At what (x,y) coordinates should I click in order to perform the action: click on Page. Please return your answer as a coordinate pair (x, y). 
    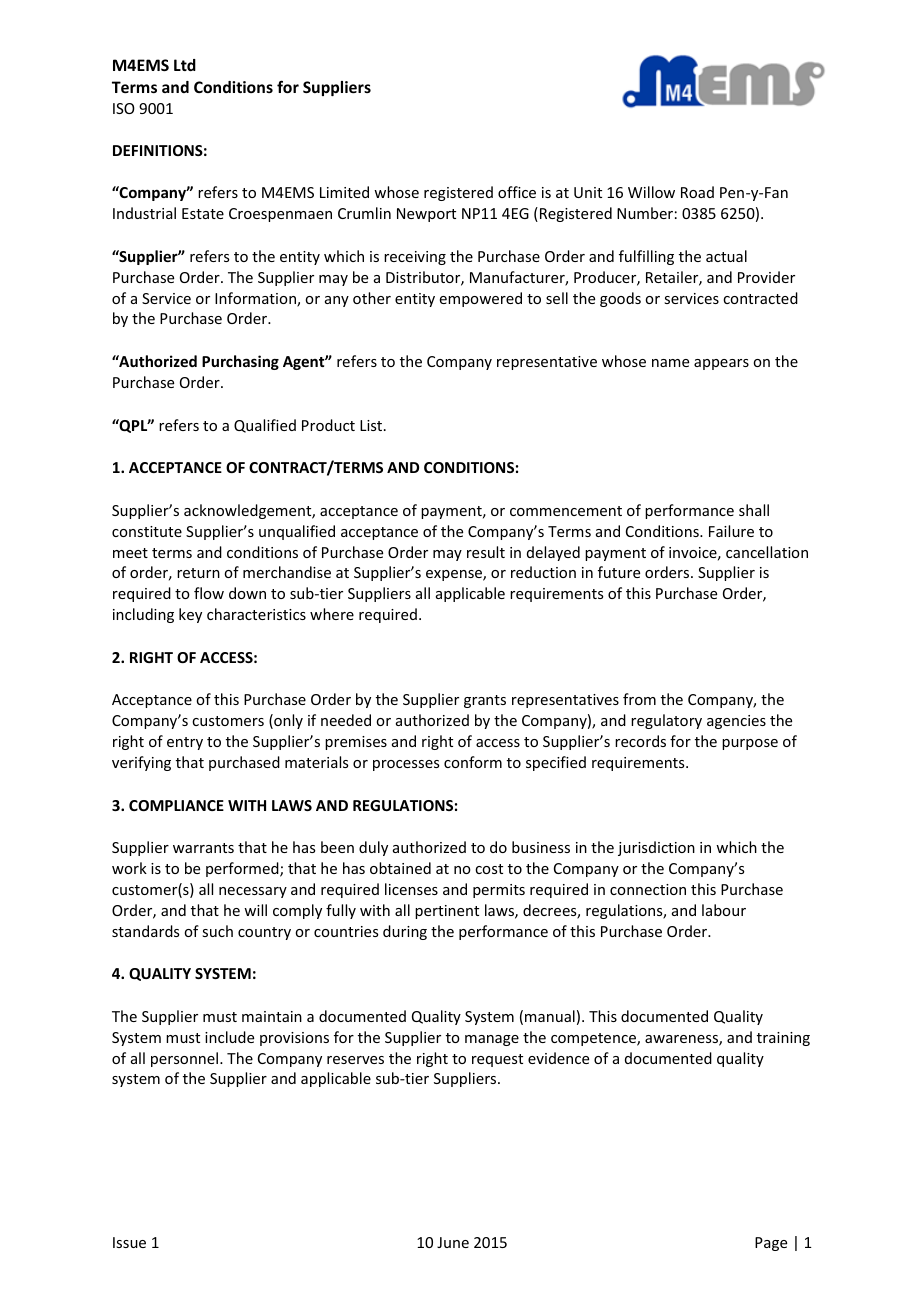
    Looking at the image, I should click on (771, 1244).
